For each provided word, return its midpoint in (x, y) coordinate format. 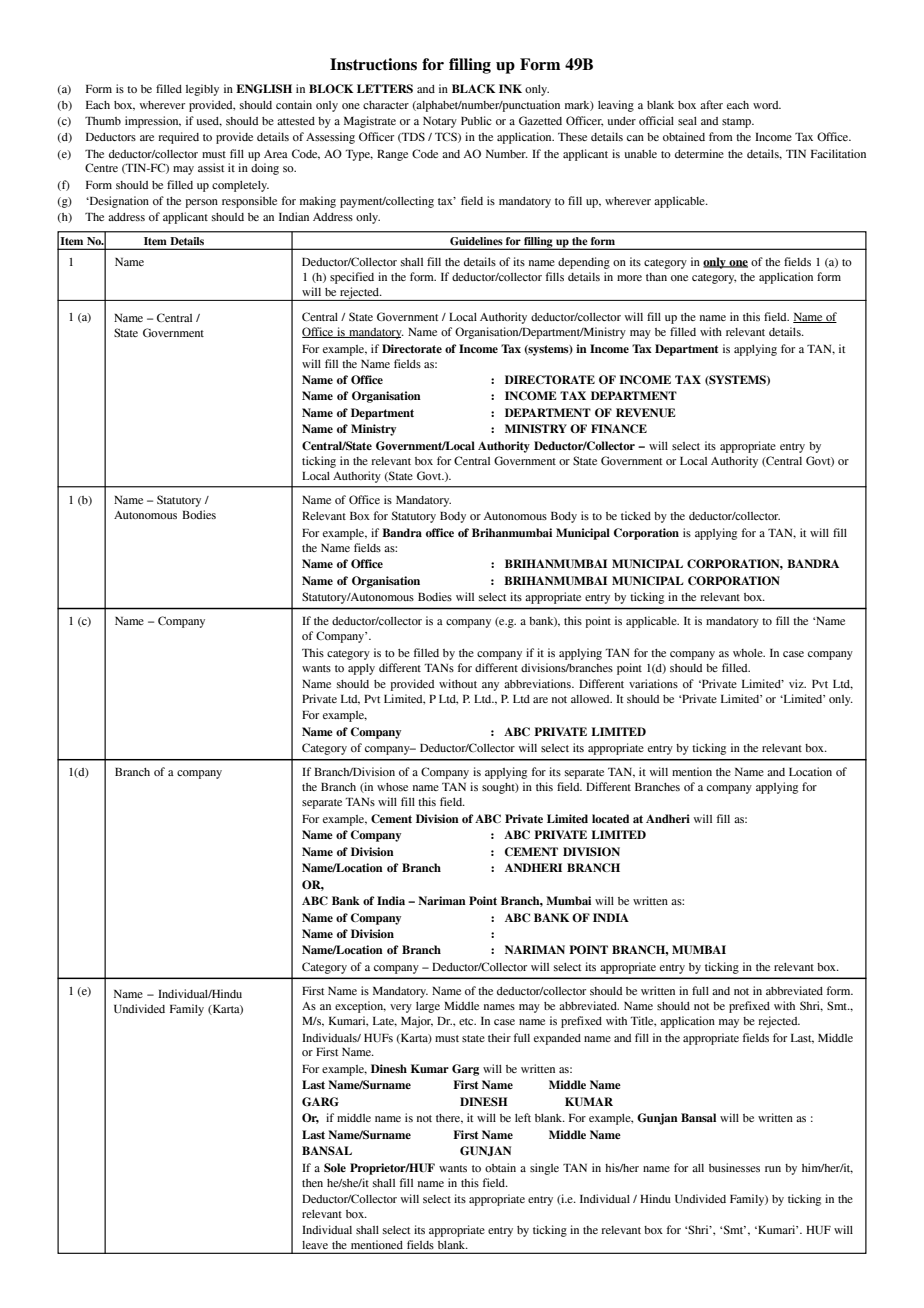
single (544, 1169)
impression (153, 122)
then (312, 1183)
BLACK (473, 88)
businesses (734, 1167)
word (767, 105)
